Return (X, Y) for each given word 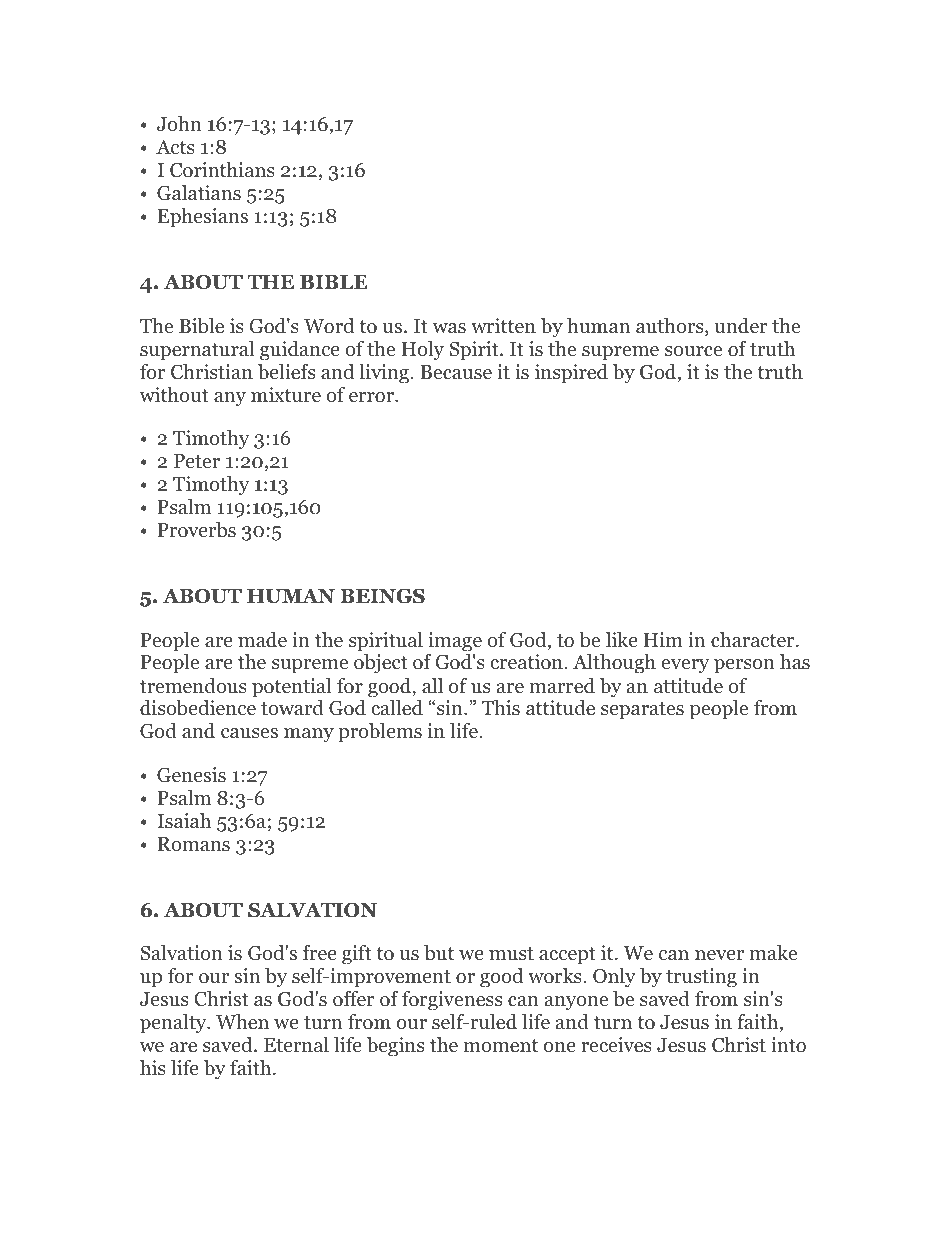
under (741, 326)
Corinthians (222, 170)
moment (501, 1046)
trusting (701, 978)
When (242, 1021)
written (503, 325)
